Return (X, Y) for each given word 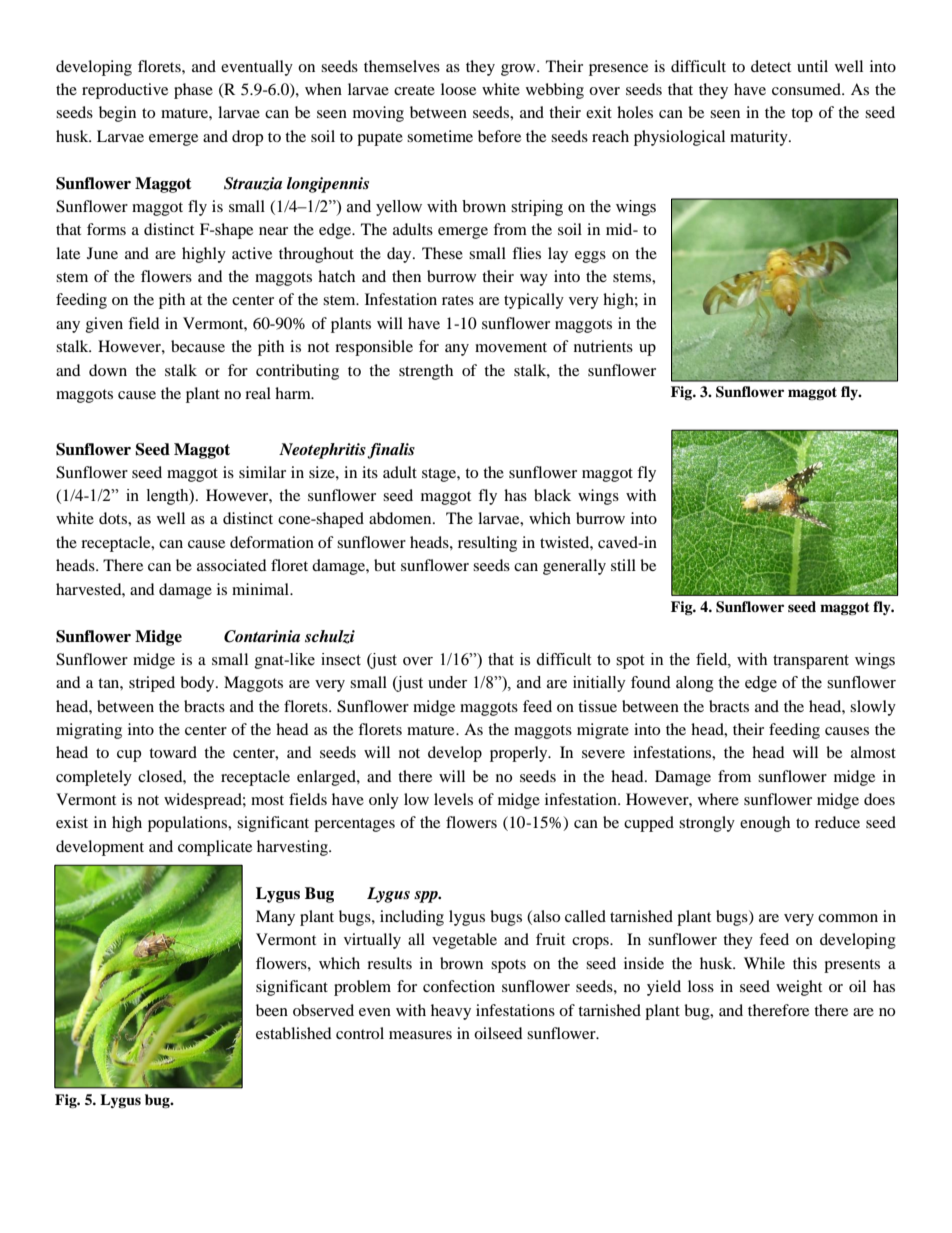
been (272, 1010)
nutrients (603, 346)
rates (458, 300)
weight (799, 988)
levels (453, 799)
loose (458, 89)
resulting (487, 544)
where (718, 799)
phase (193, 91)
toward (173, 752)
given (104, 325)
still (623, 565)
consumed (807, 89)
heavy (451, 1012)
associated (232, 565)
